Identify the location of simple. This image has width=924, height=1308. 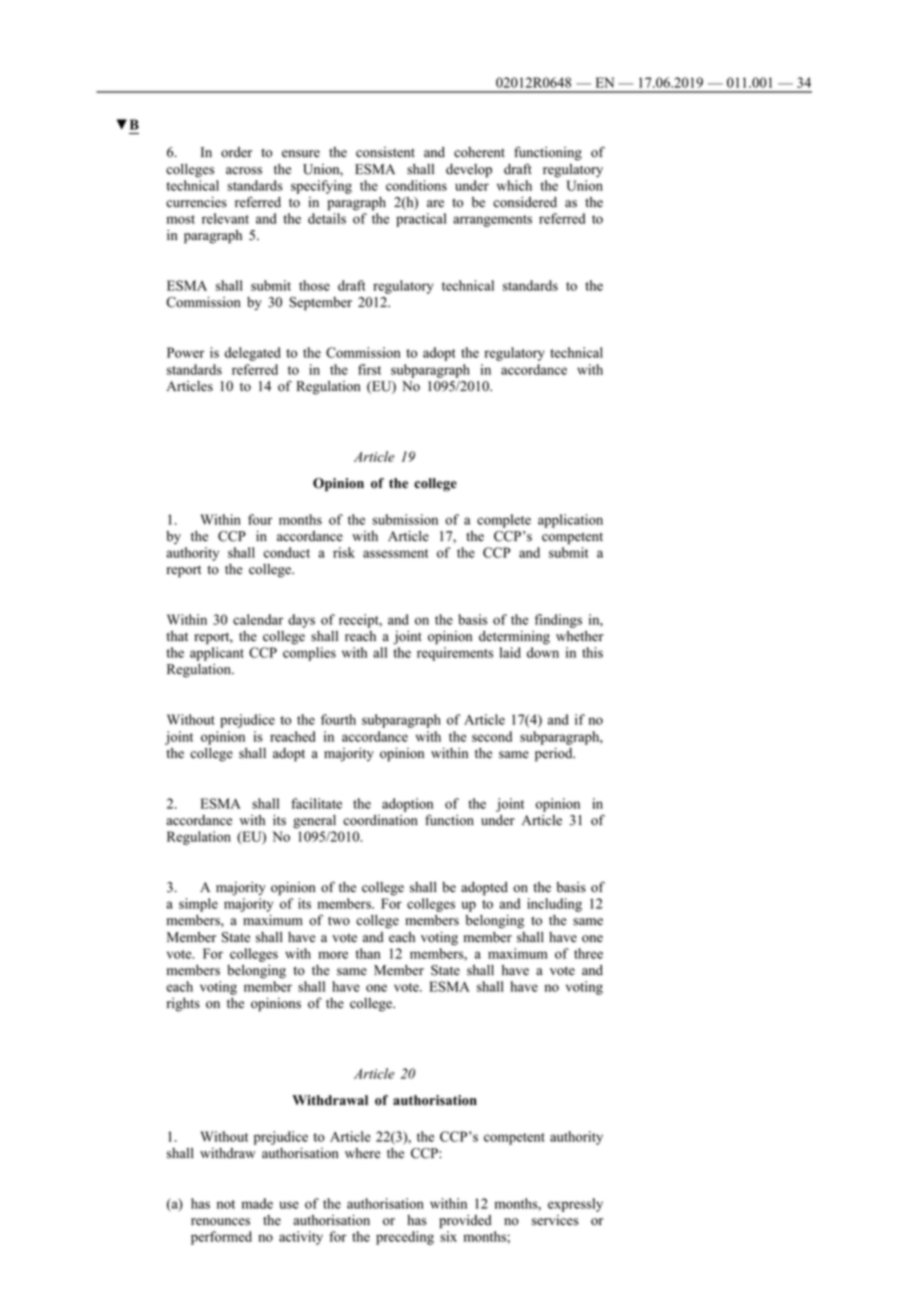
(198, 905).
